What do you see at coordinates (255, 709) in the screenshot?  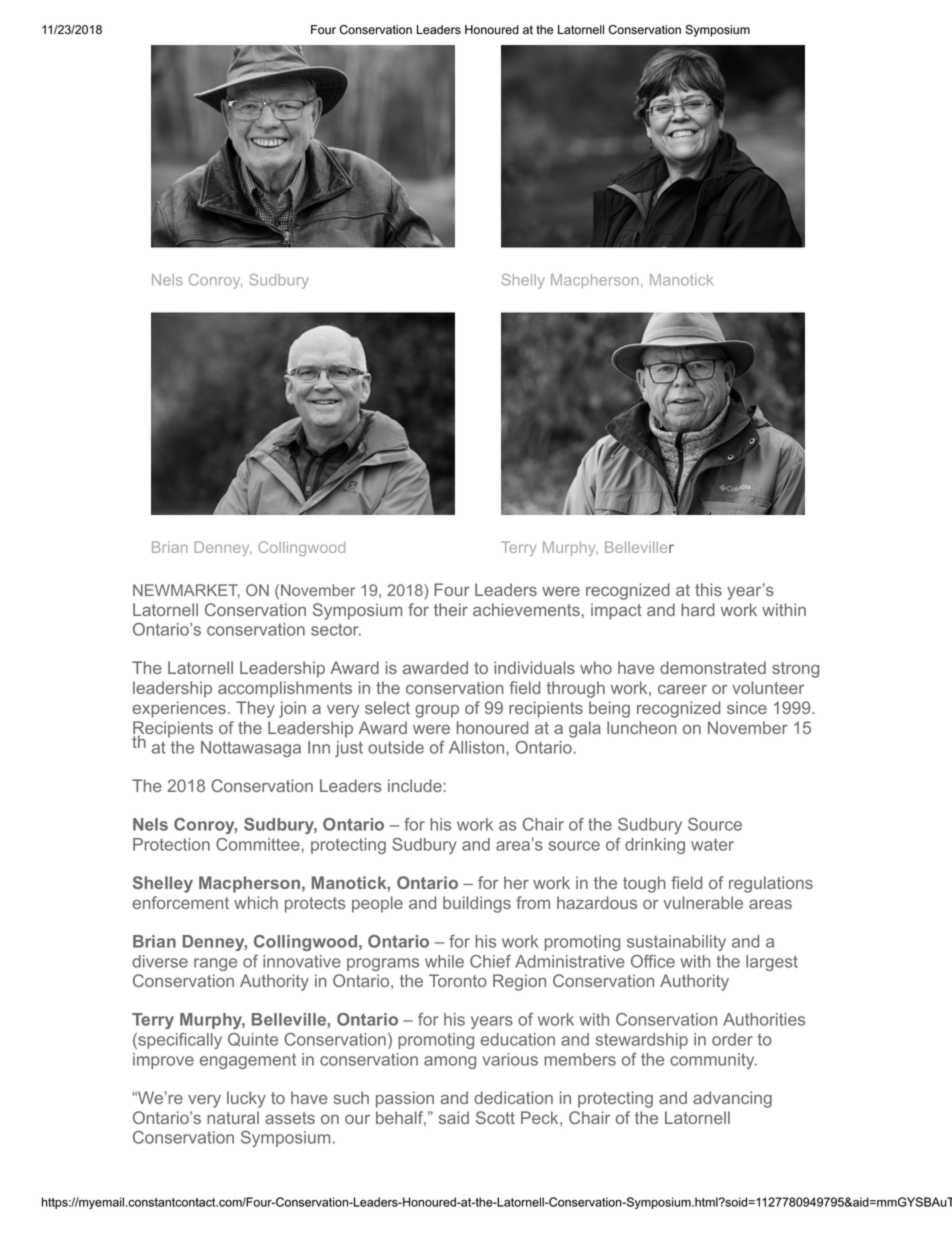 I see `They` at bounding box center [255, 709].
